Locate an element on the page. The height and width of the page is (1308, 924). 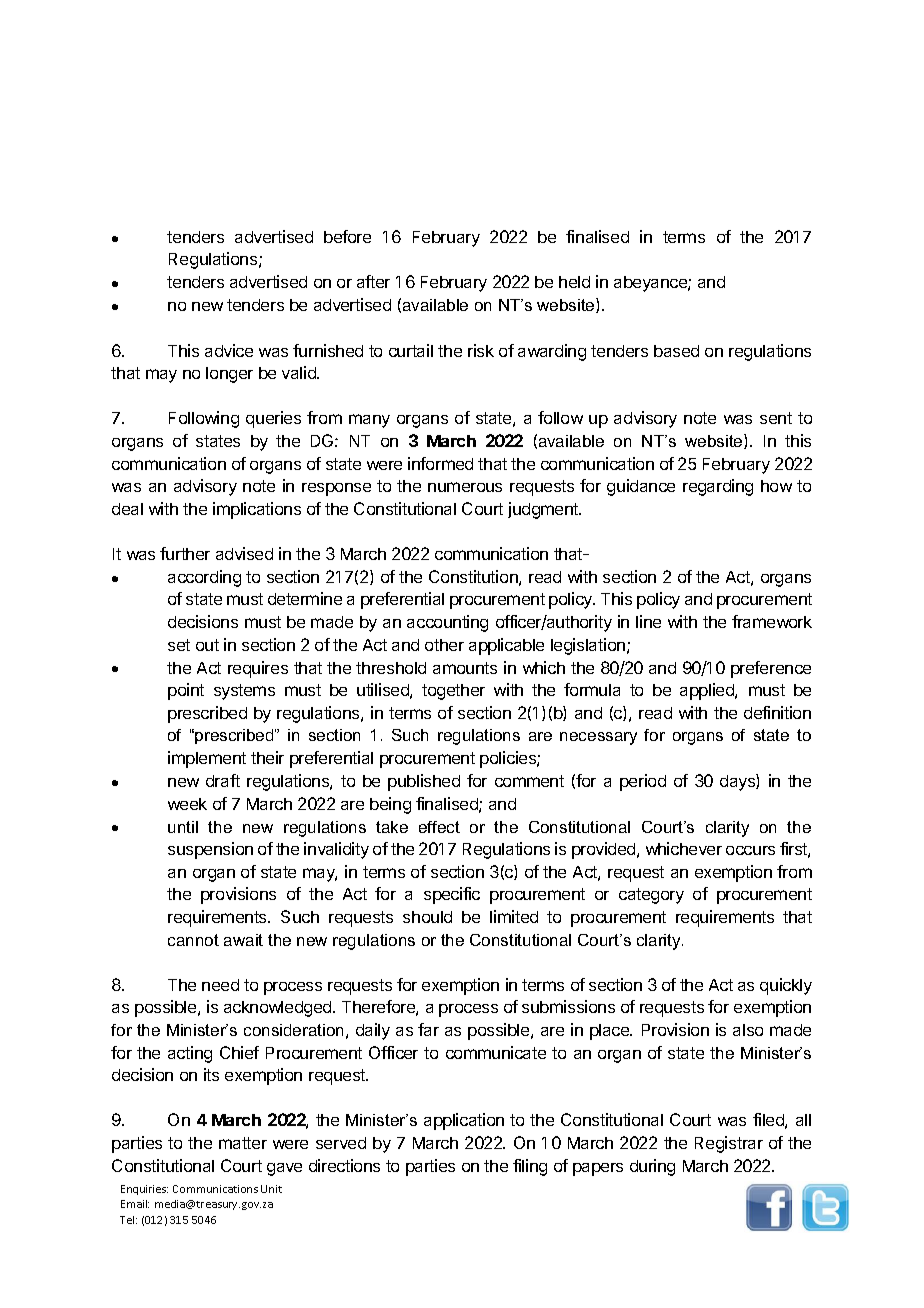
Unit is located at coordinates (271, 1189).
